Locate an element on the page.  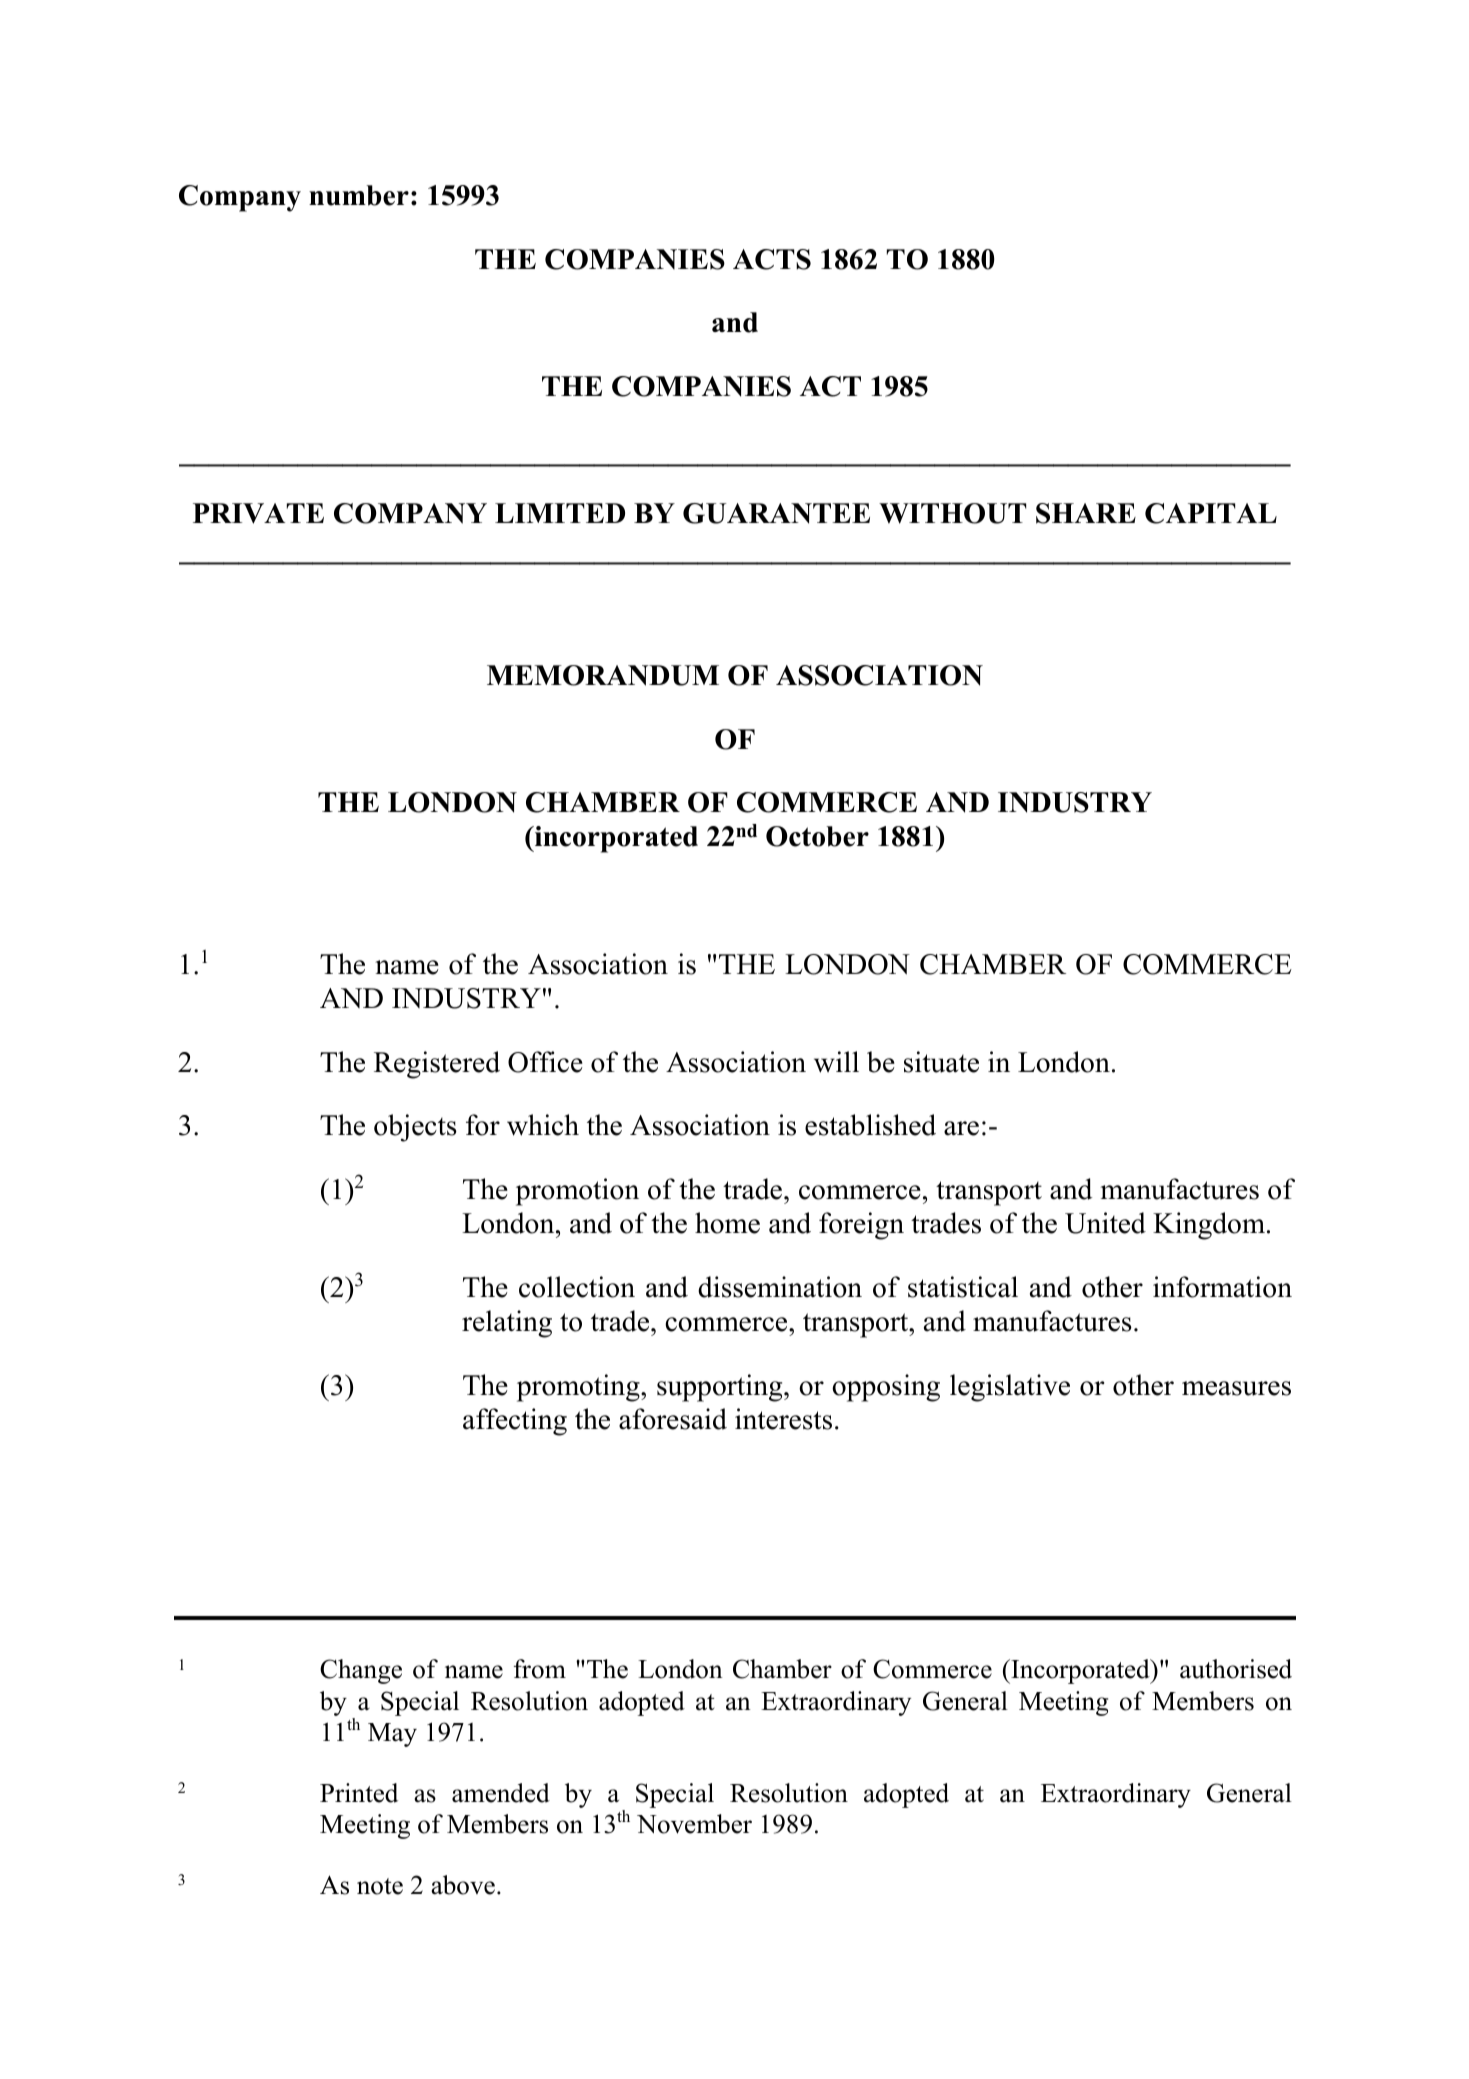
will is located at coordinates (836, 1062).
